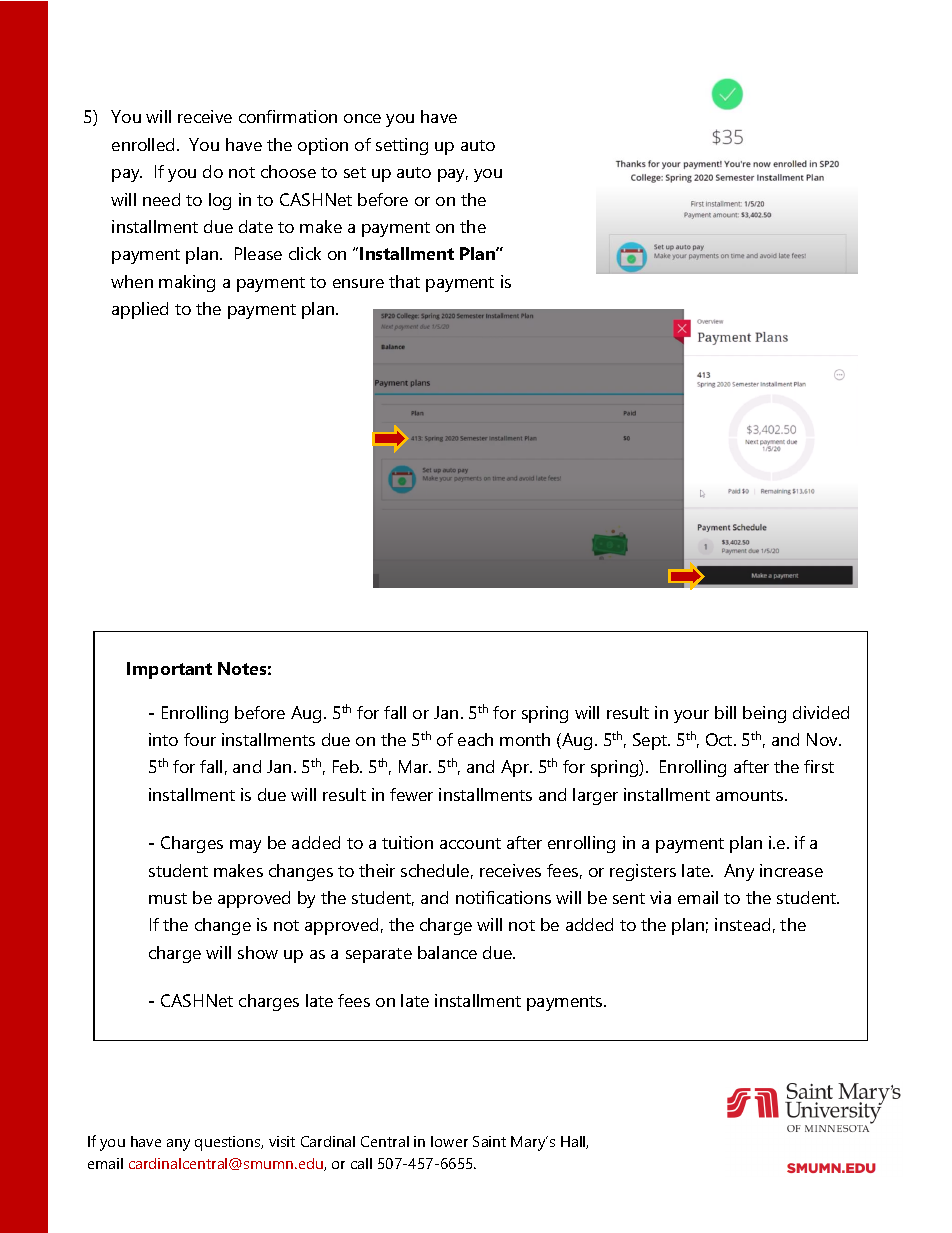 Image resolution: width=952 pixels, height=1233 pixels. Describe the element at coordinates (725, 712) in the screenshot. I see `bill` at that location.
